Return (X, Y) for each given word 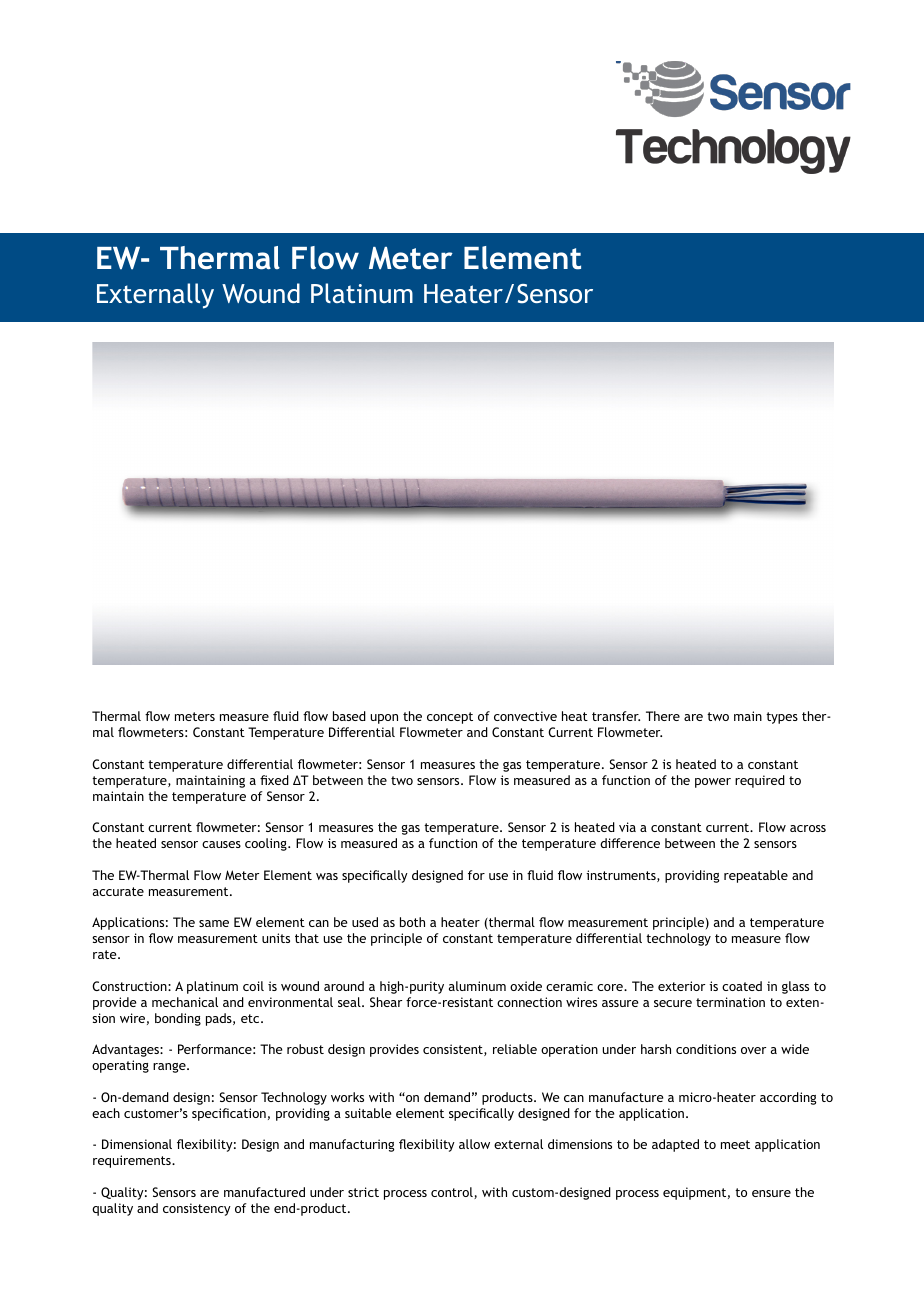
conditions (706, 1049)
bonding (178, 1019)
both (412, 922)
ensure (771, 1193)
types (782, 718)
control (453, 1193)
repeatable (756, 876)
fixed (274, 780)
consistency (197, 1209)
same (214, 923)
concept (450, 718)
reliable (515, 1049)
